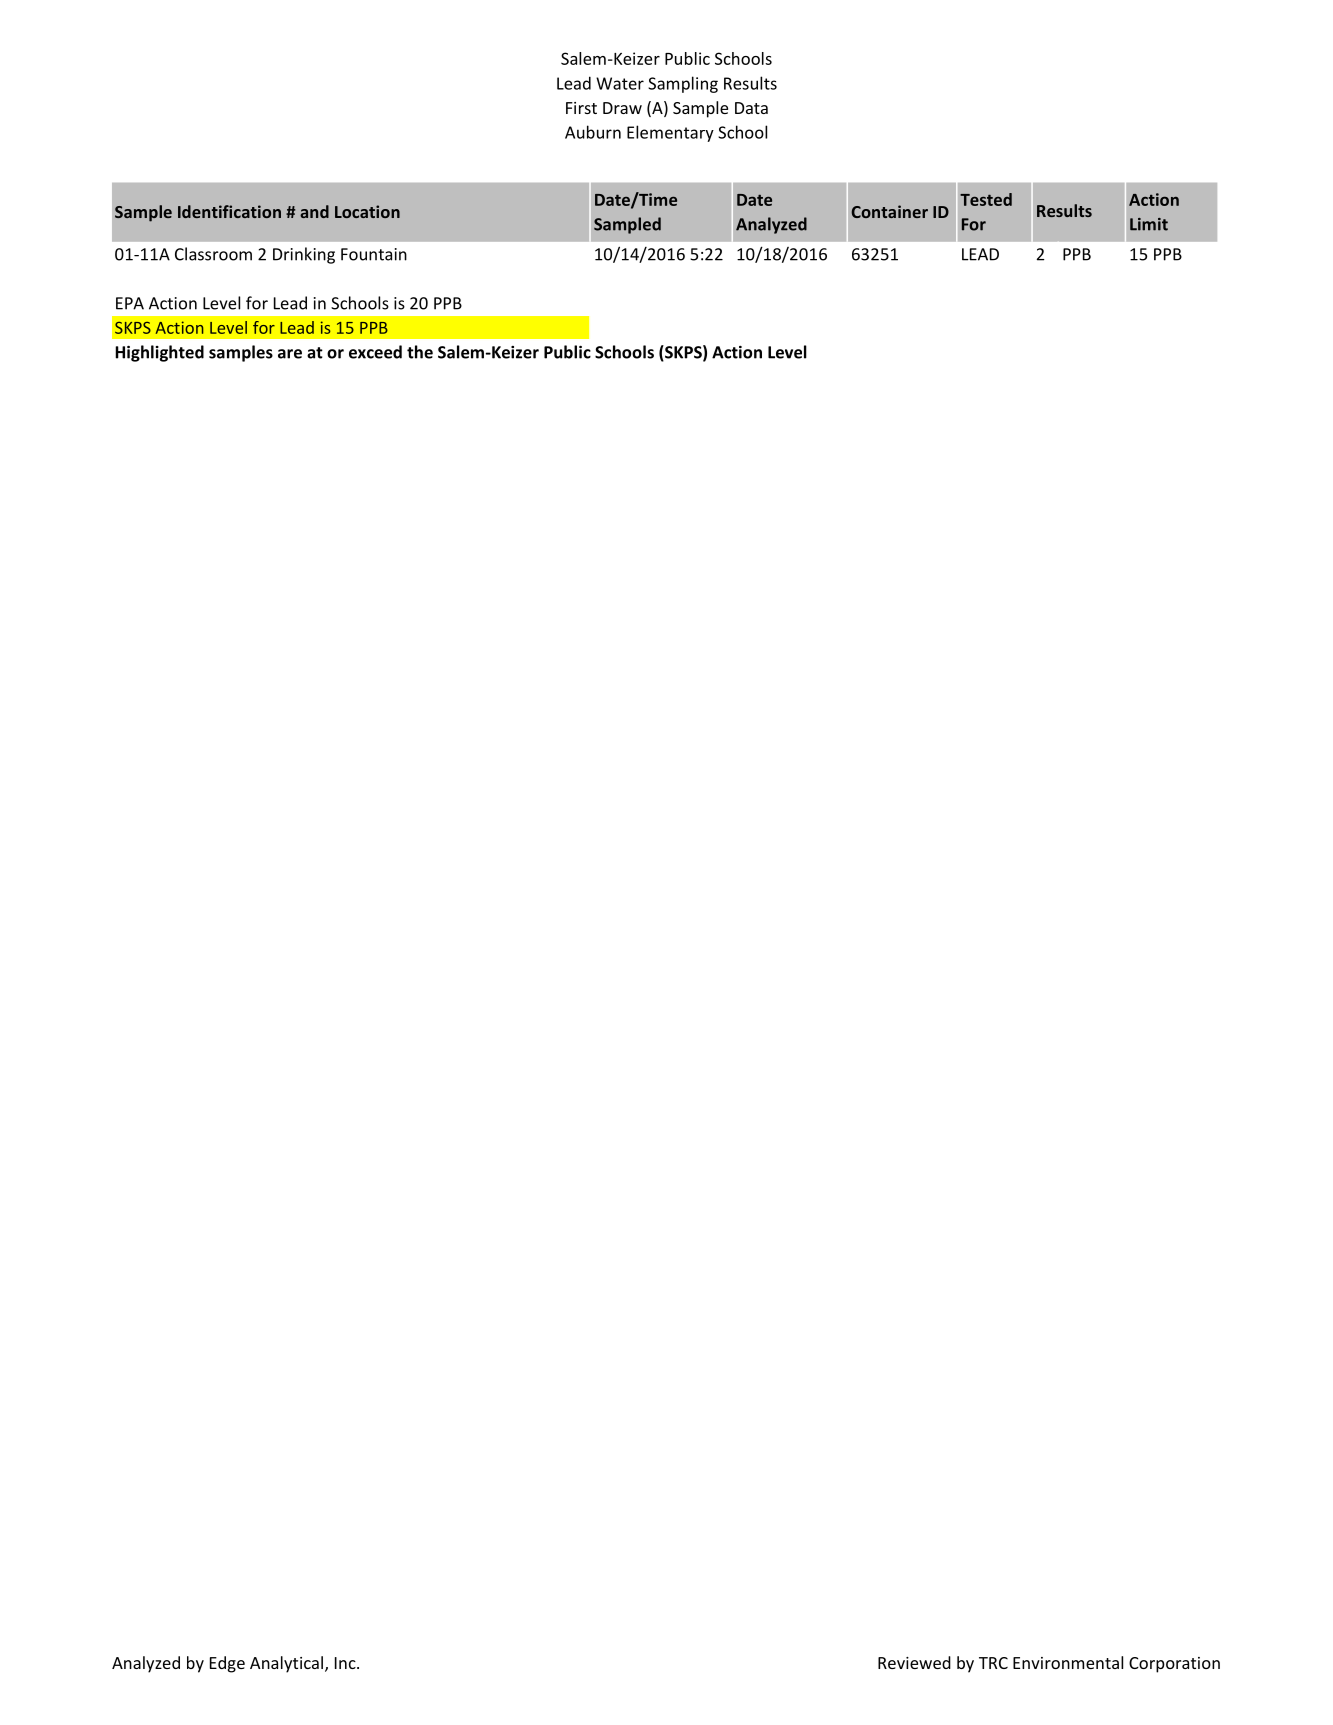 The width and height of the screenshot is (1333, 1725). I want to click on Reviewed, so click(914, 1662).
